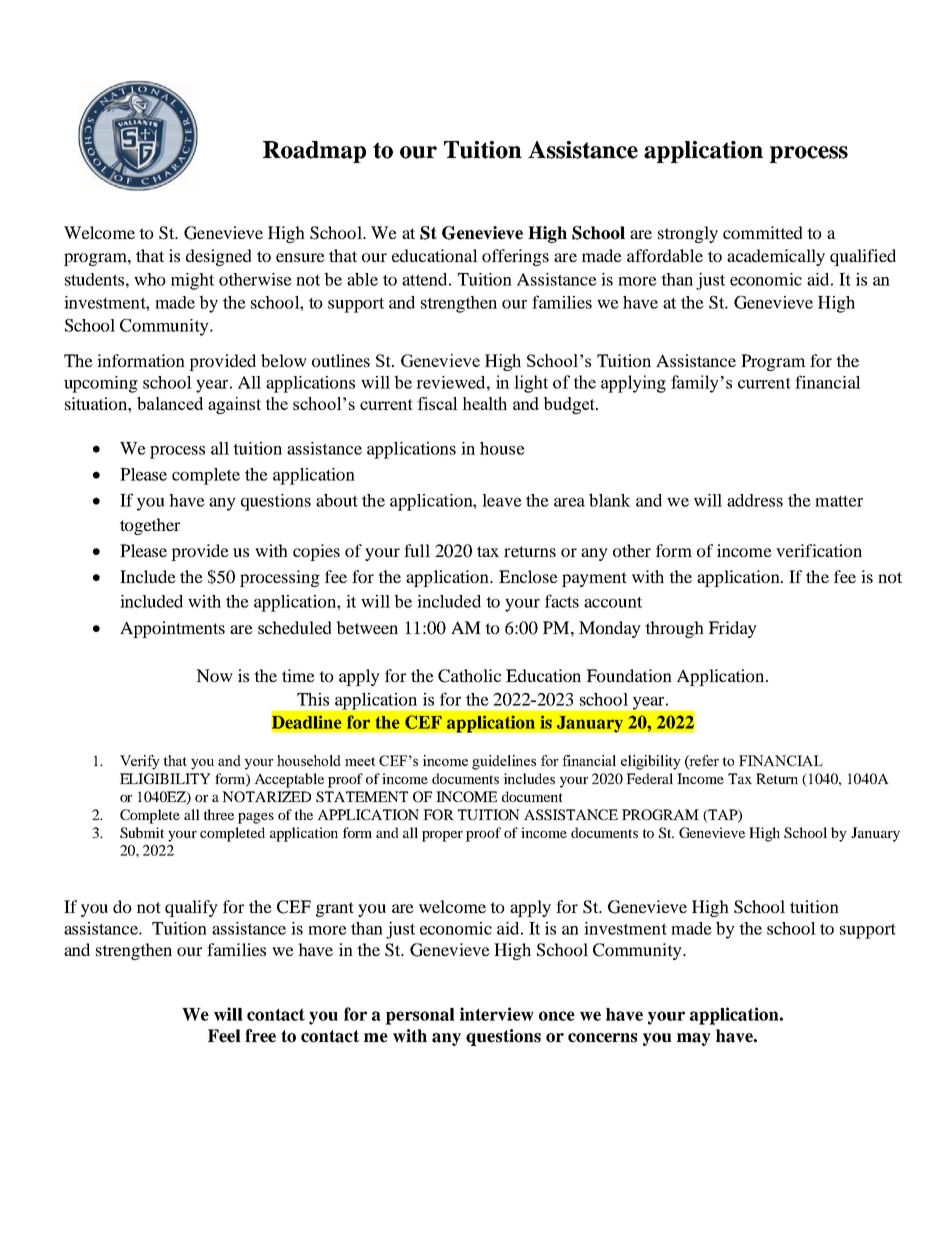  What do you see at coordinates (732, 629) in the page?
I see `Friday` at bounding box center [732, 629].
